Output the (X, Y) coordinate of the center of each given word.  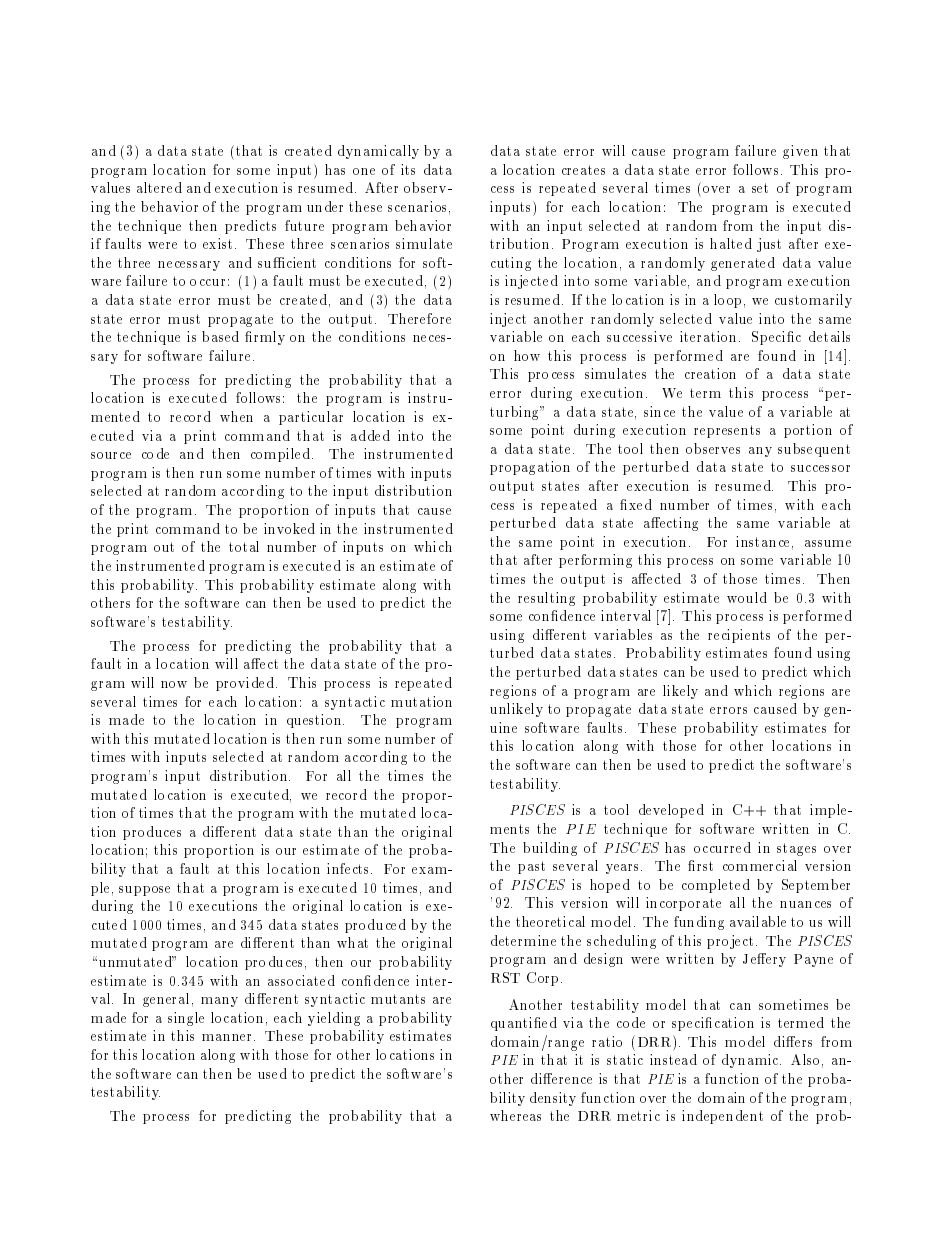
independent (722, 1117)
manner (228, 1037)
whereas (515, 1115)
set (760, 188)
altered (159, 187)
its (408, 169)
